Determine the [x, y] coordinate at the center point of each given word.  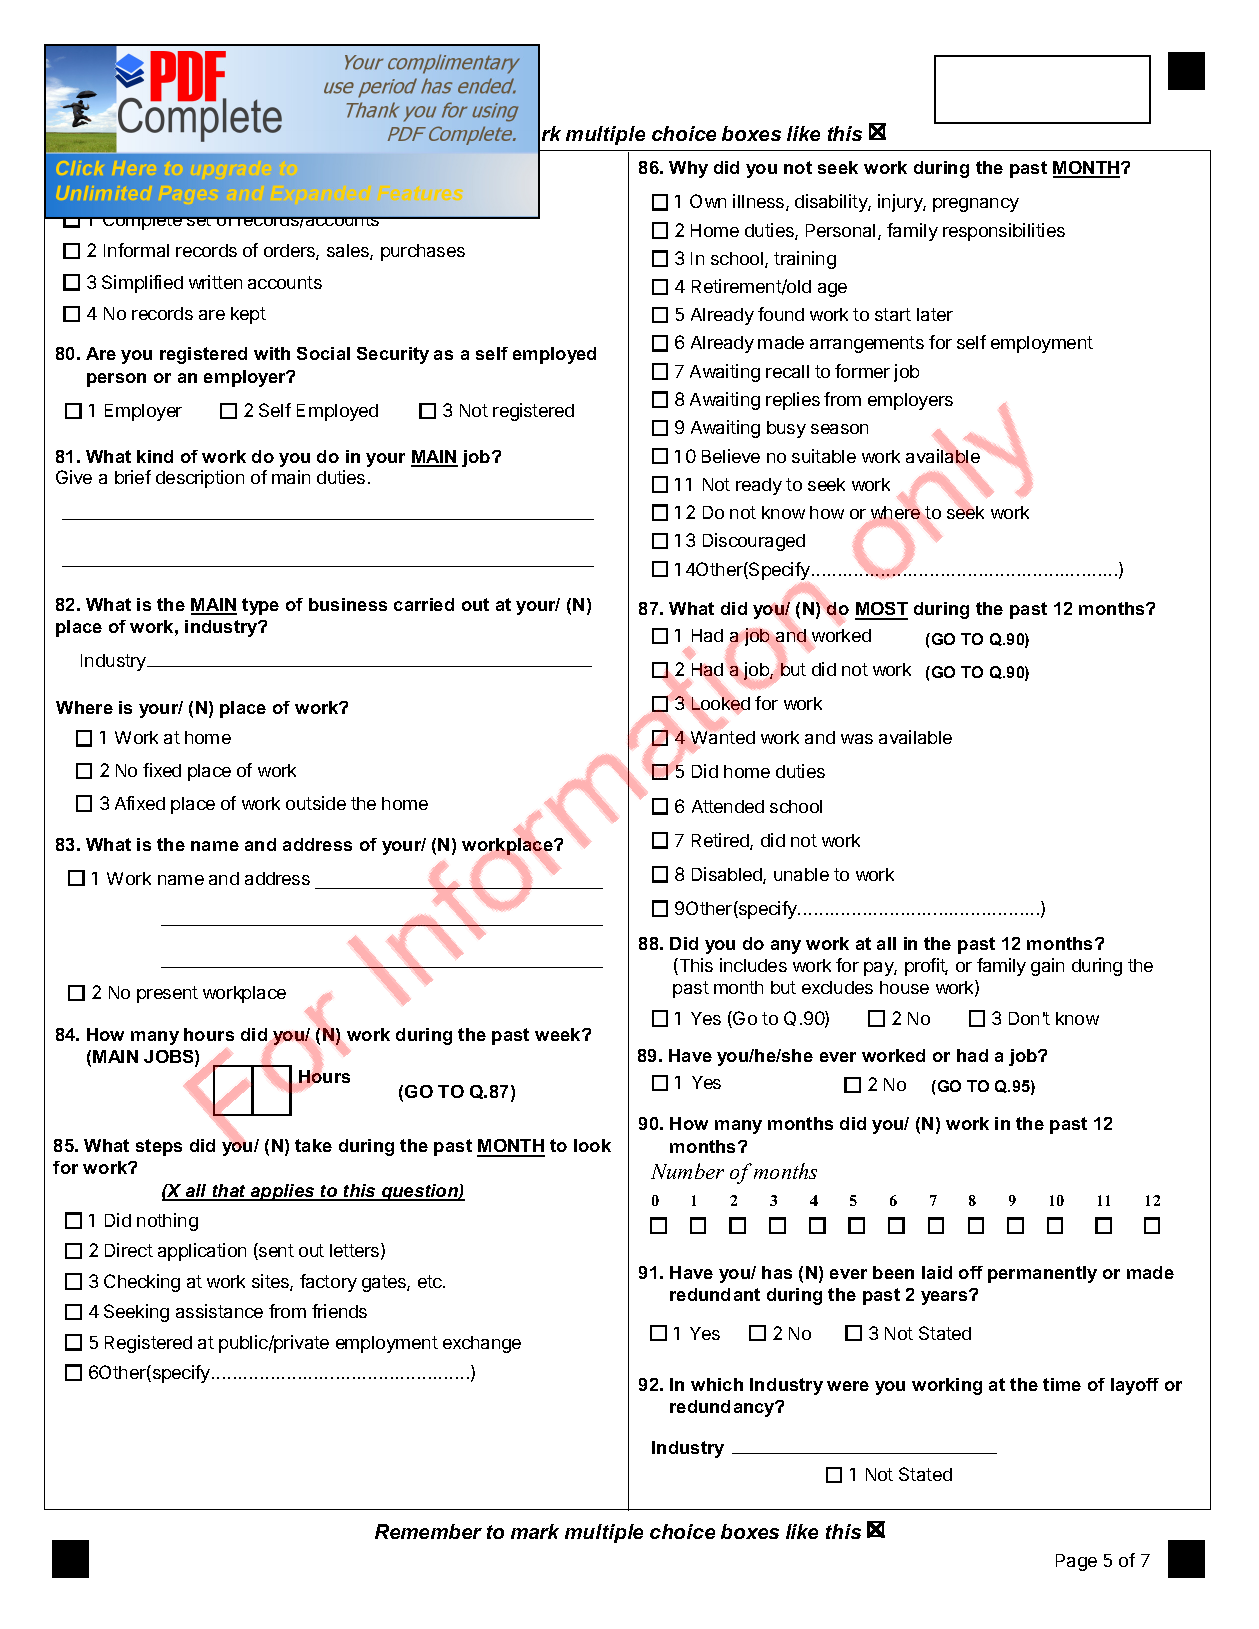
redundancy [723, 1408]
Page [1076, 1562]
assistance [219, 1311]
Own [708, 201]
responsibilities [1004, 232]
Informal [136, 250]
